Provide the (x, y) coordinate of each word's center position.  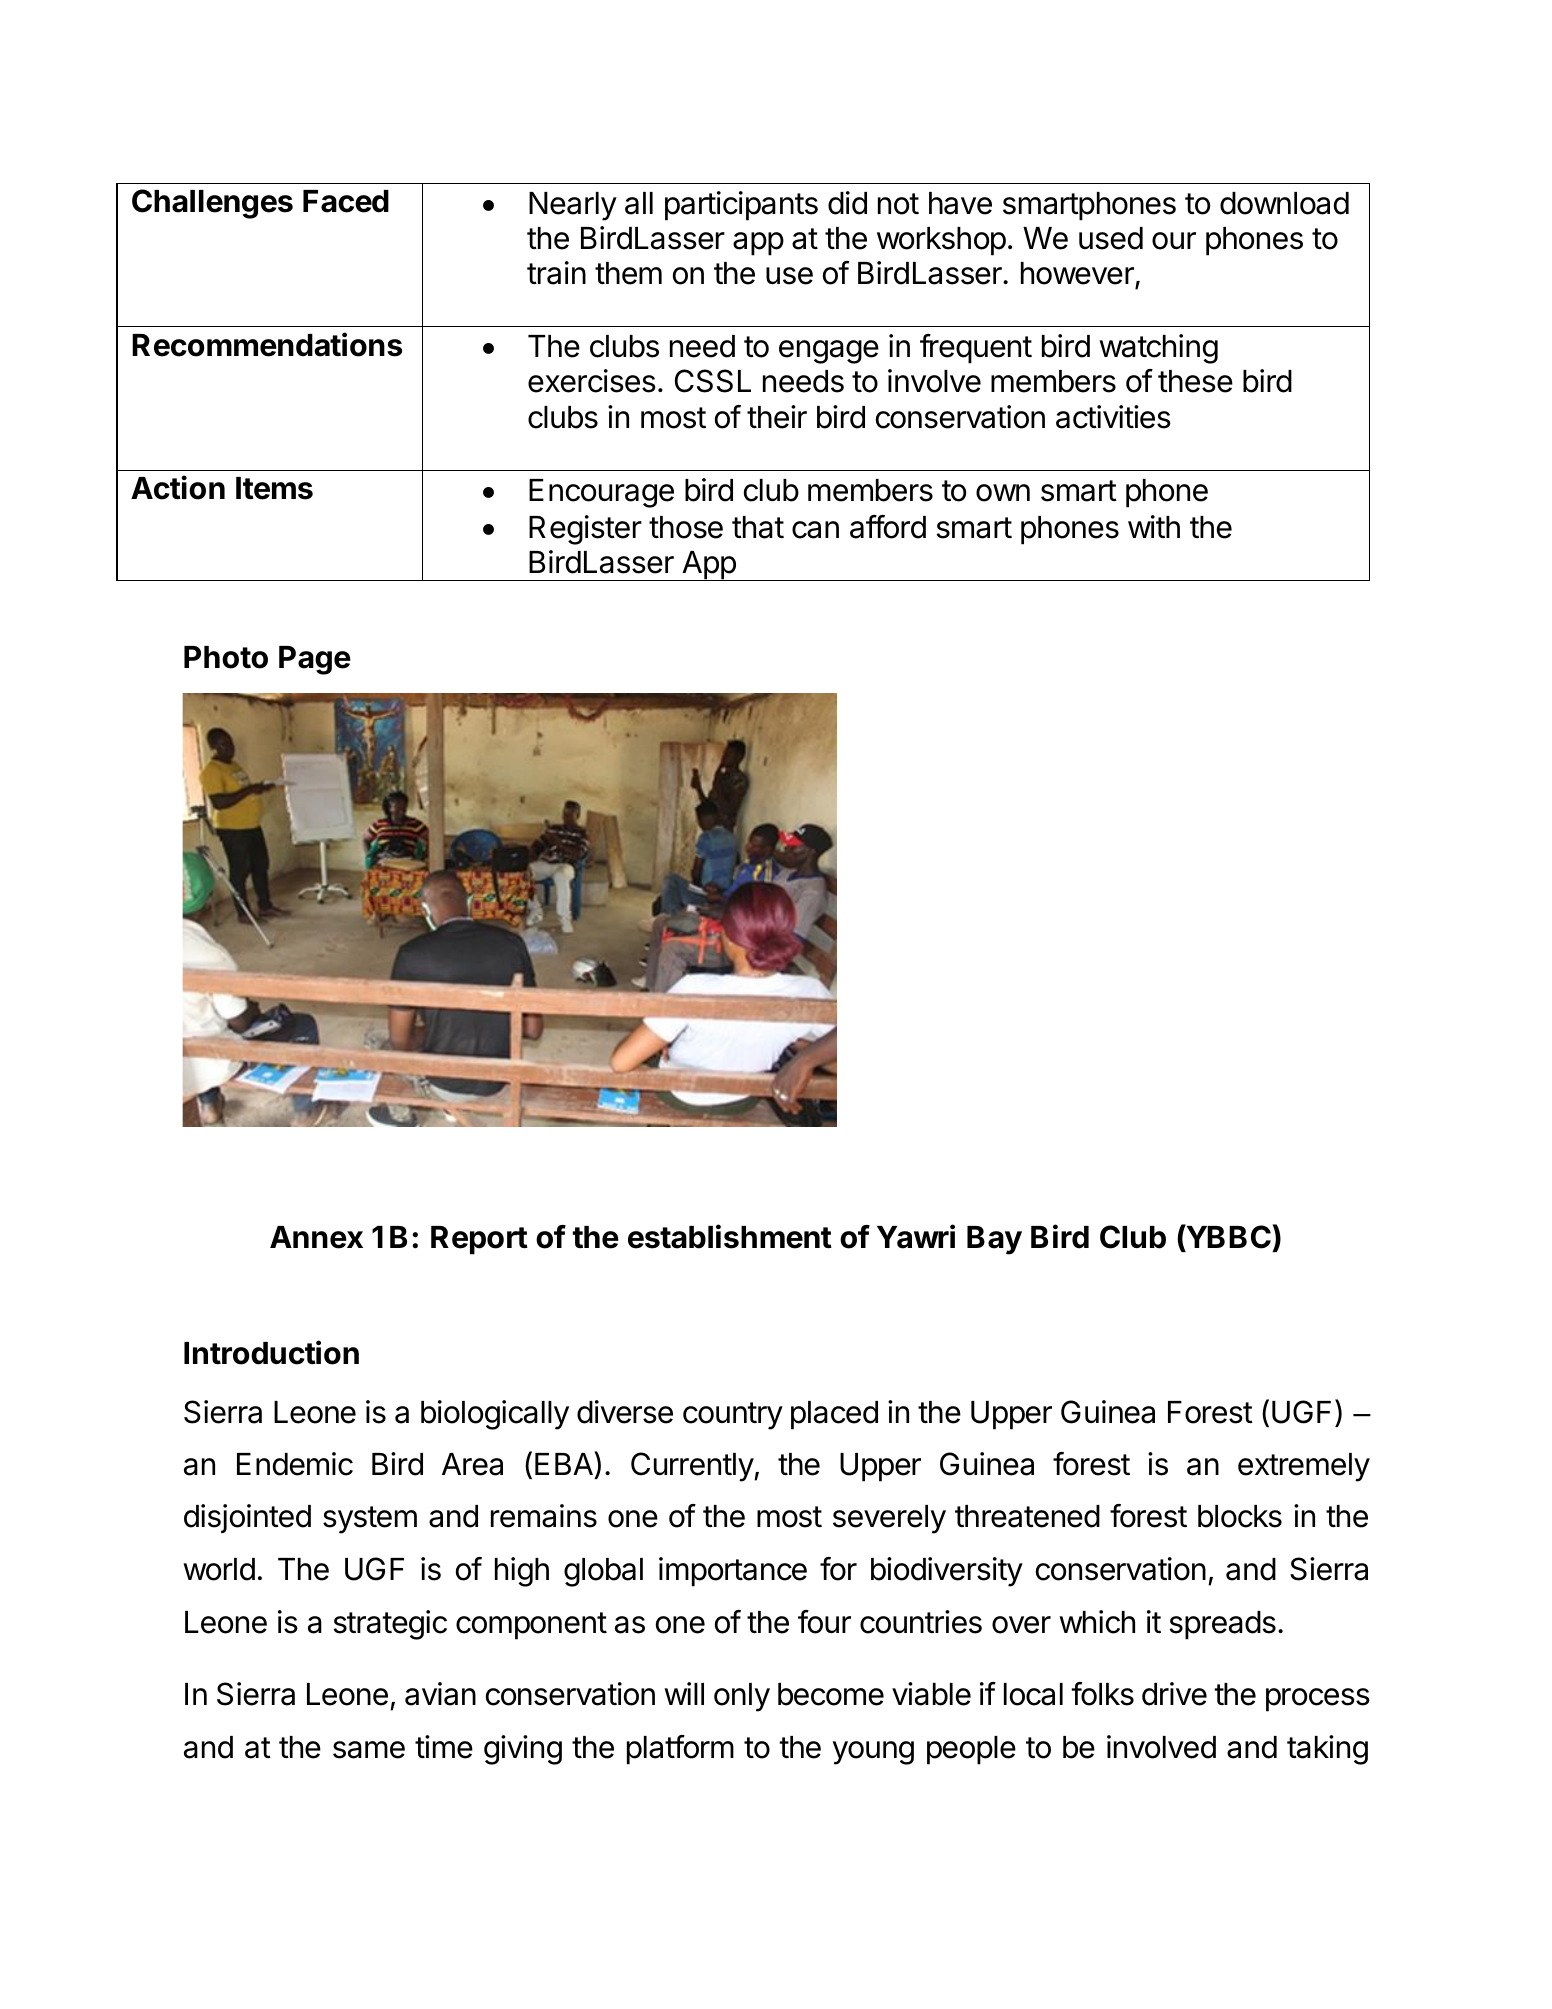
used (1111, 238)
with (1154, 526)
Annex (316, 1237)
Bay (994, 1240)
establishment (730, 1236)
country (733, 1416)
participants (741, 206)
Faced (346, 201)
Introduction (271, 1352)
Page (315, 660)
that (758, 527)
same (369, 1750)
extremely (1304, 1467)
